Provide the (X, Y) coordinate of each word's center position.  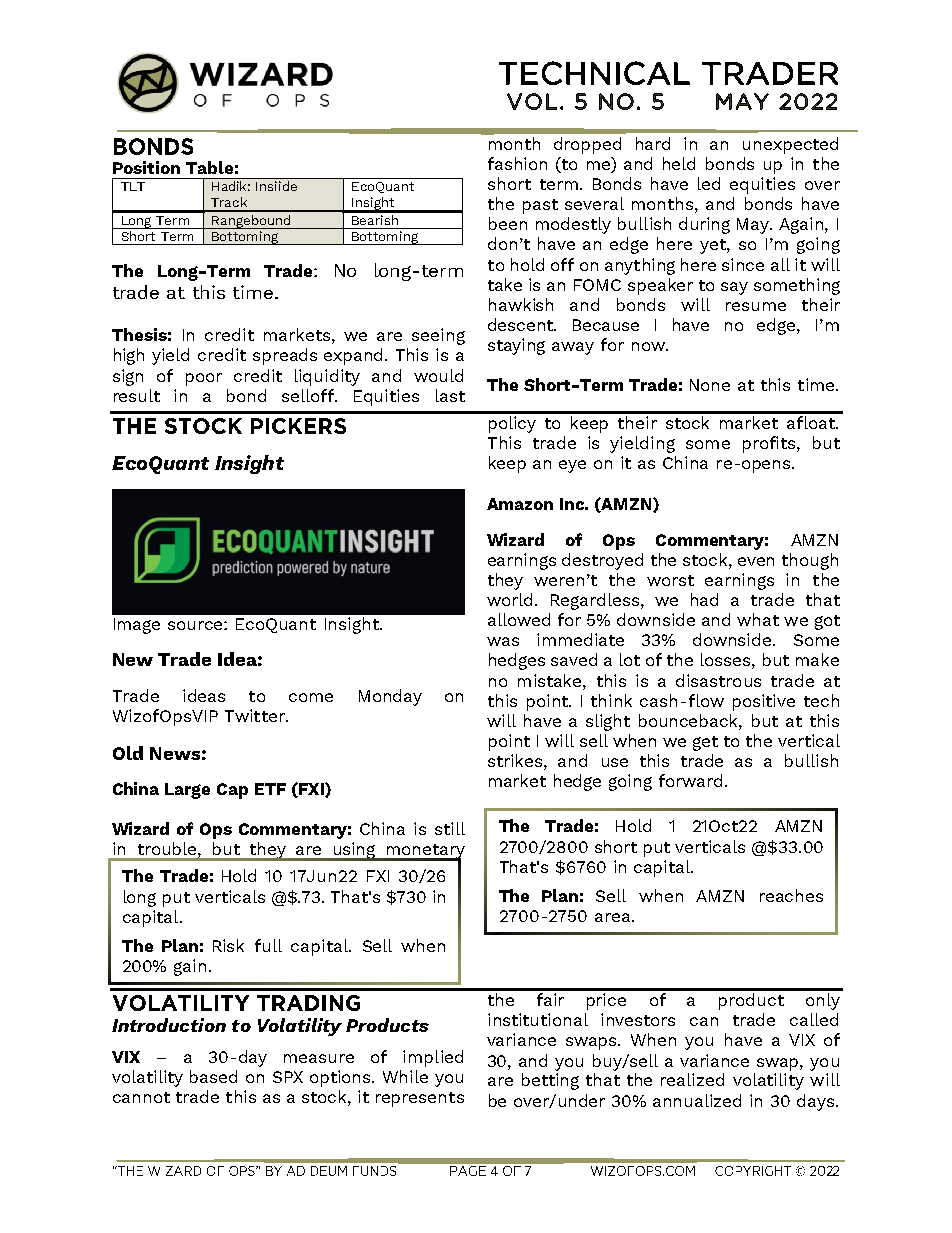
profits (770, 444)
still (450, 828)
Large (187, 791)
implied (433, 1058)
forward (690, 780)
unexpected (790, 145)
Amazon (520, 504)
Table (209, 167)
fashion (517, 163)
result (137, 395)
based (213, 1076)
